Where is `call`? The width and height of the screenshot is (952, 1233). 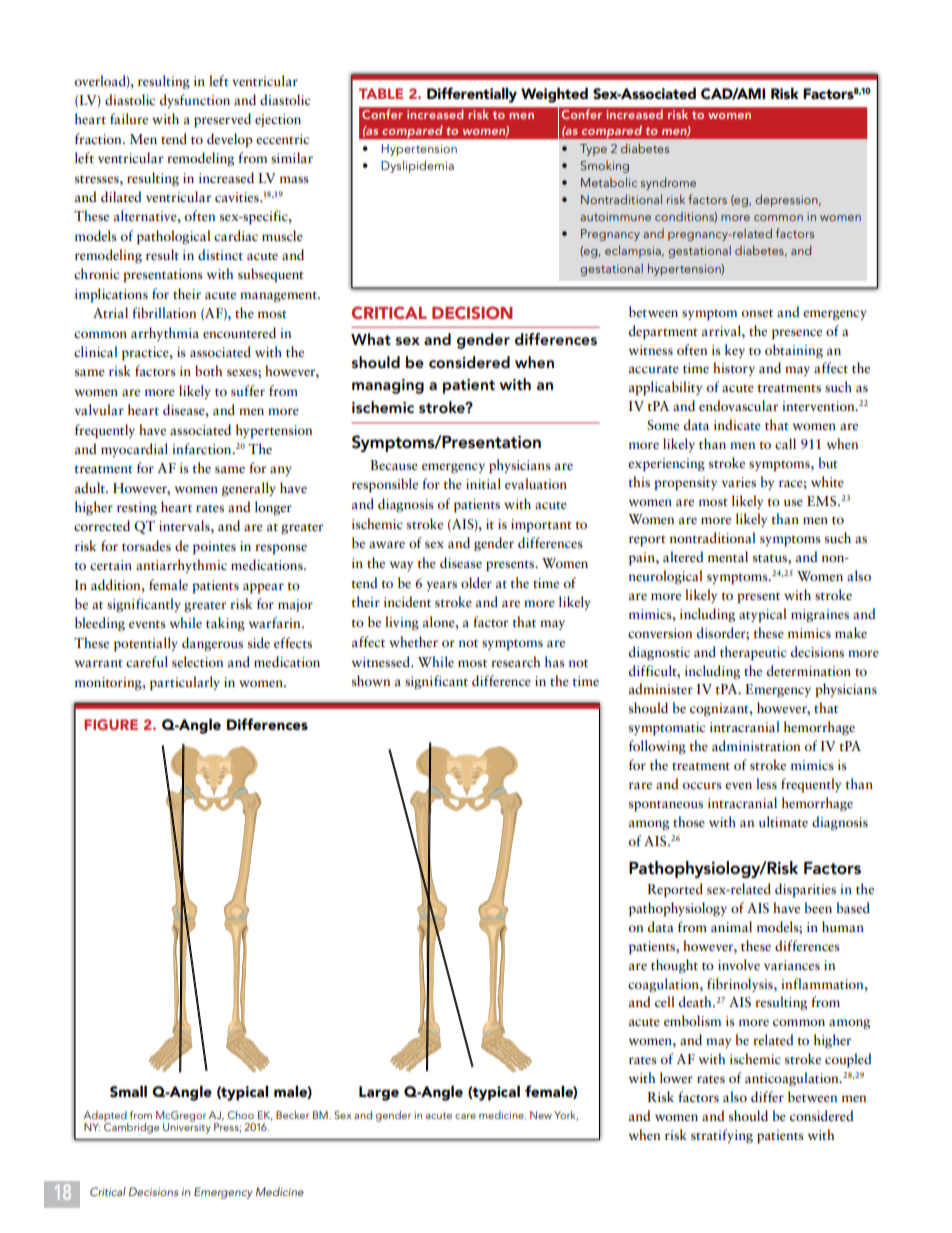
call is located at coordinates (785, 443).
